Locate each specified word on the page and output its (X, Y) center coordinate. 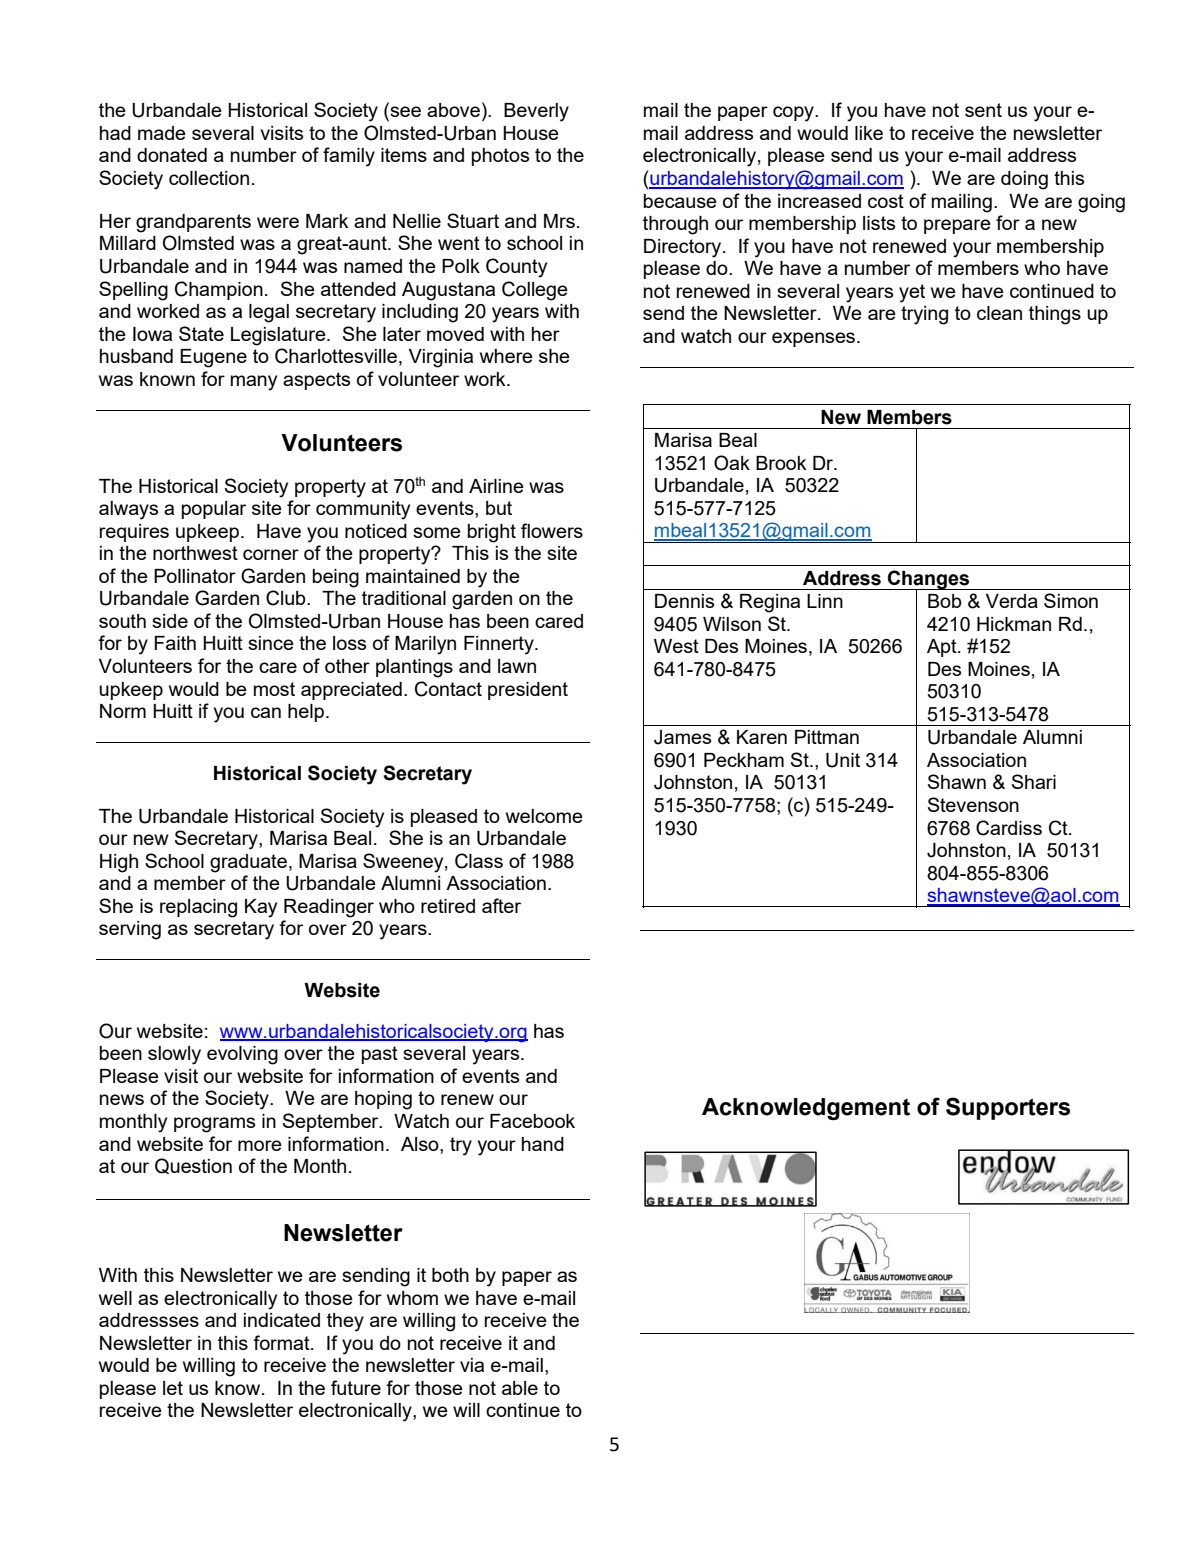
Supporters (1008, 1108)
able (520, 1388)
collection (209, 178)
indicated (282, 1320)
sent (983, 110)
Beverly (536, 112)
